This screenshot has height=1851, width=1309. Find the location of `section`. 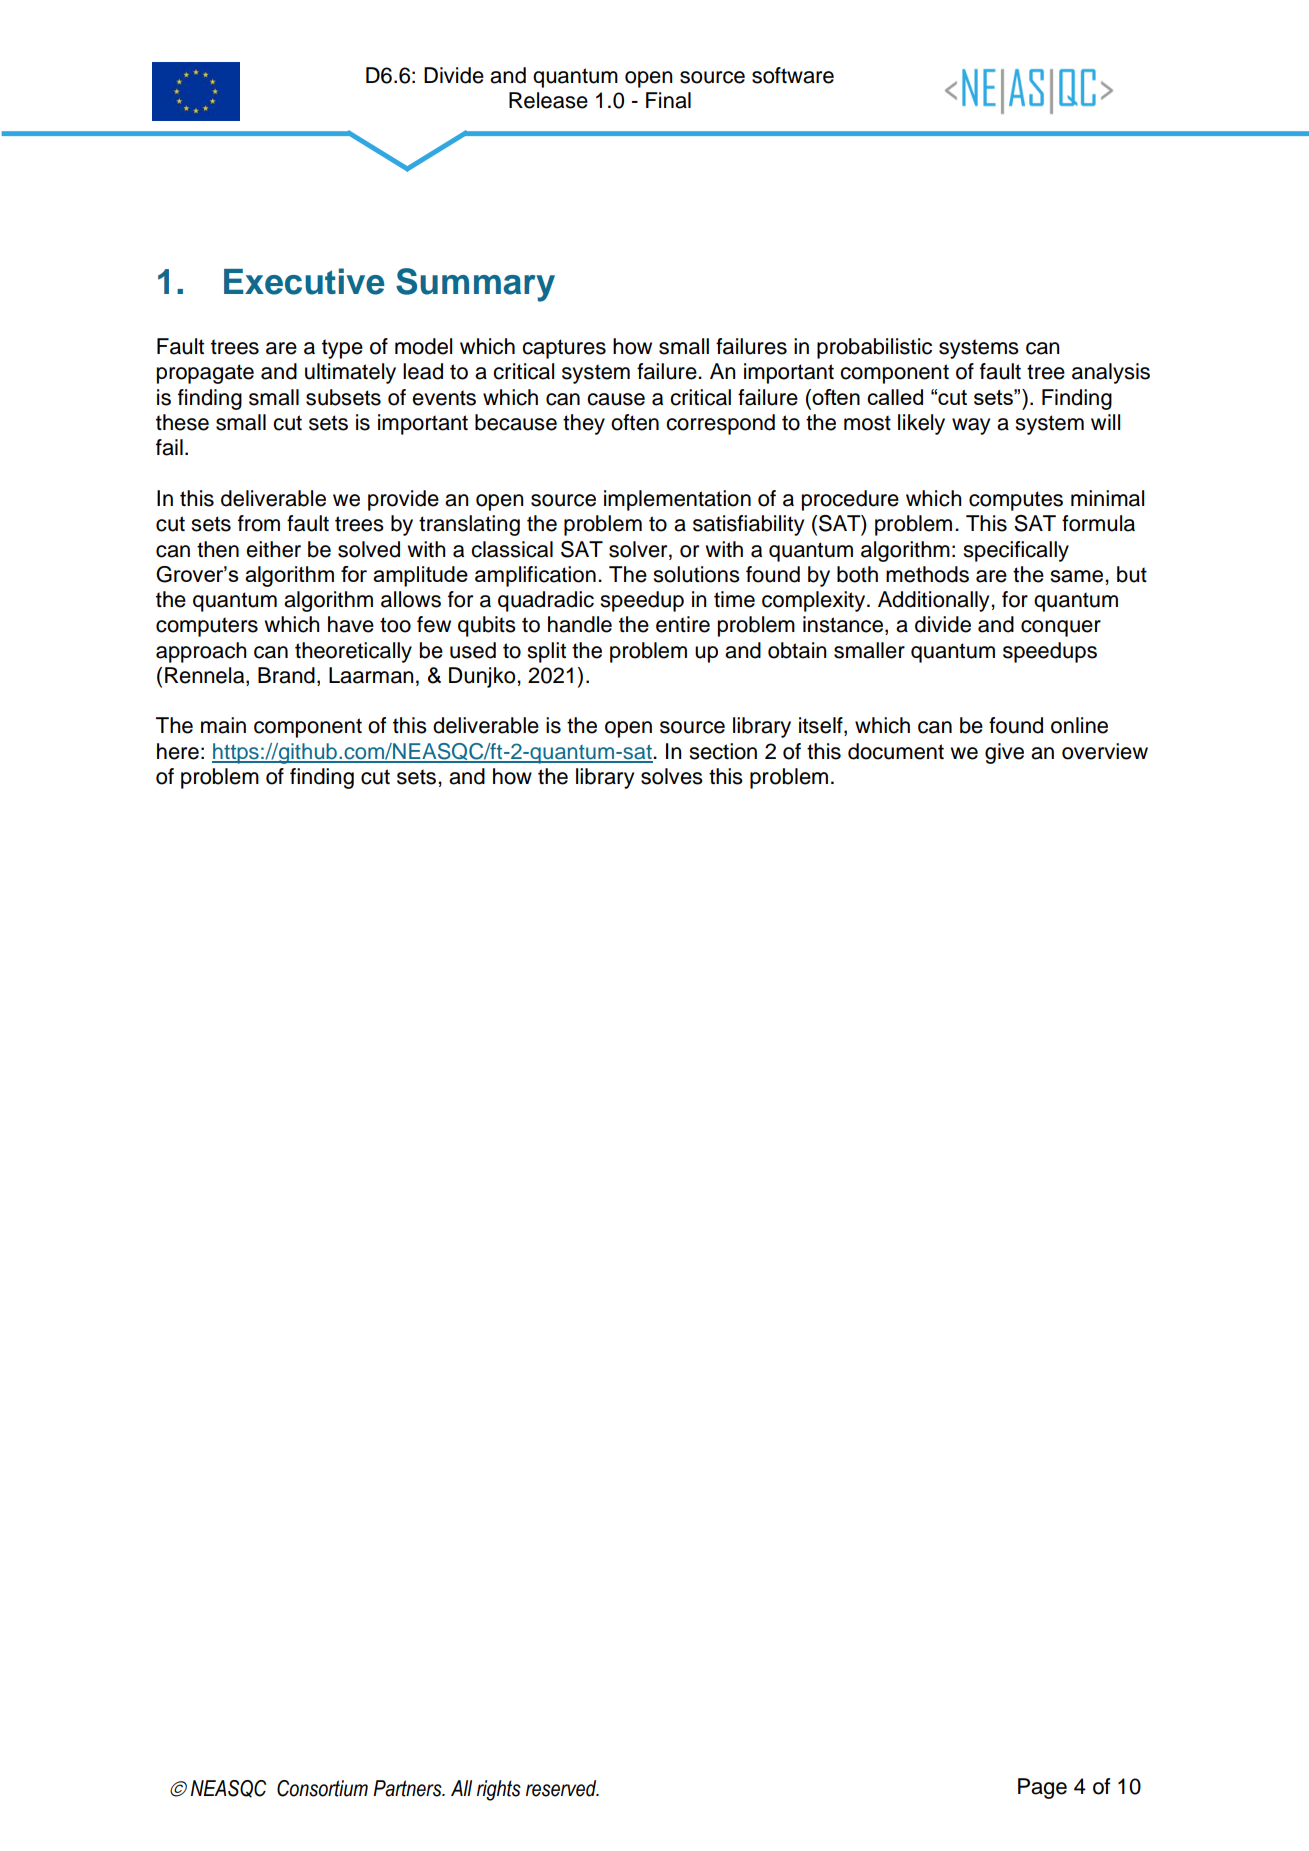

section is located at coordinates (723, 751).
